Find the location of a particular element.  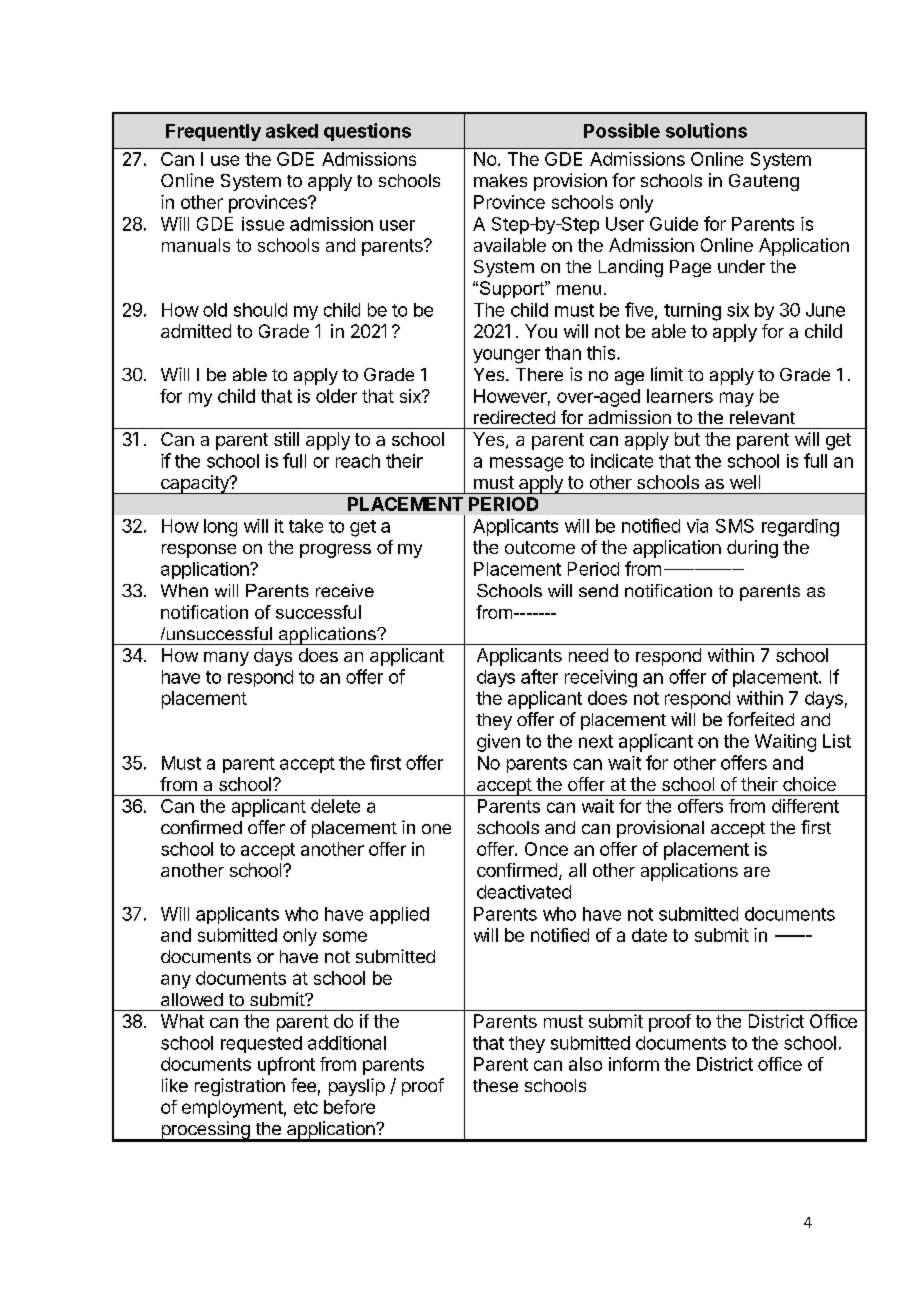

choice is located at coordinates (809, 784).
